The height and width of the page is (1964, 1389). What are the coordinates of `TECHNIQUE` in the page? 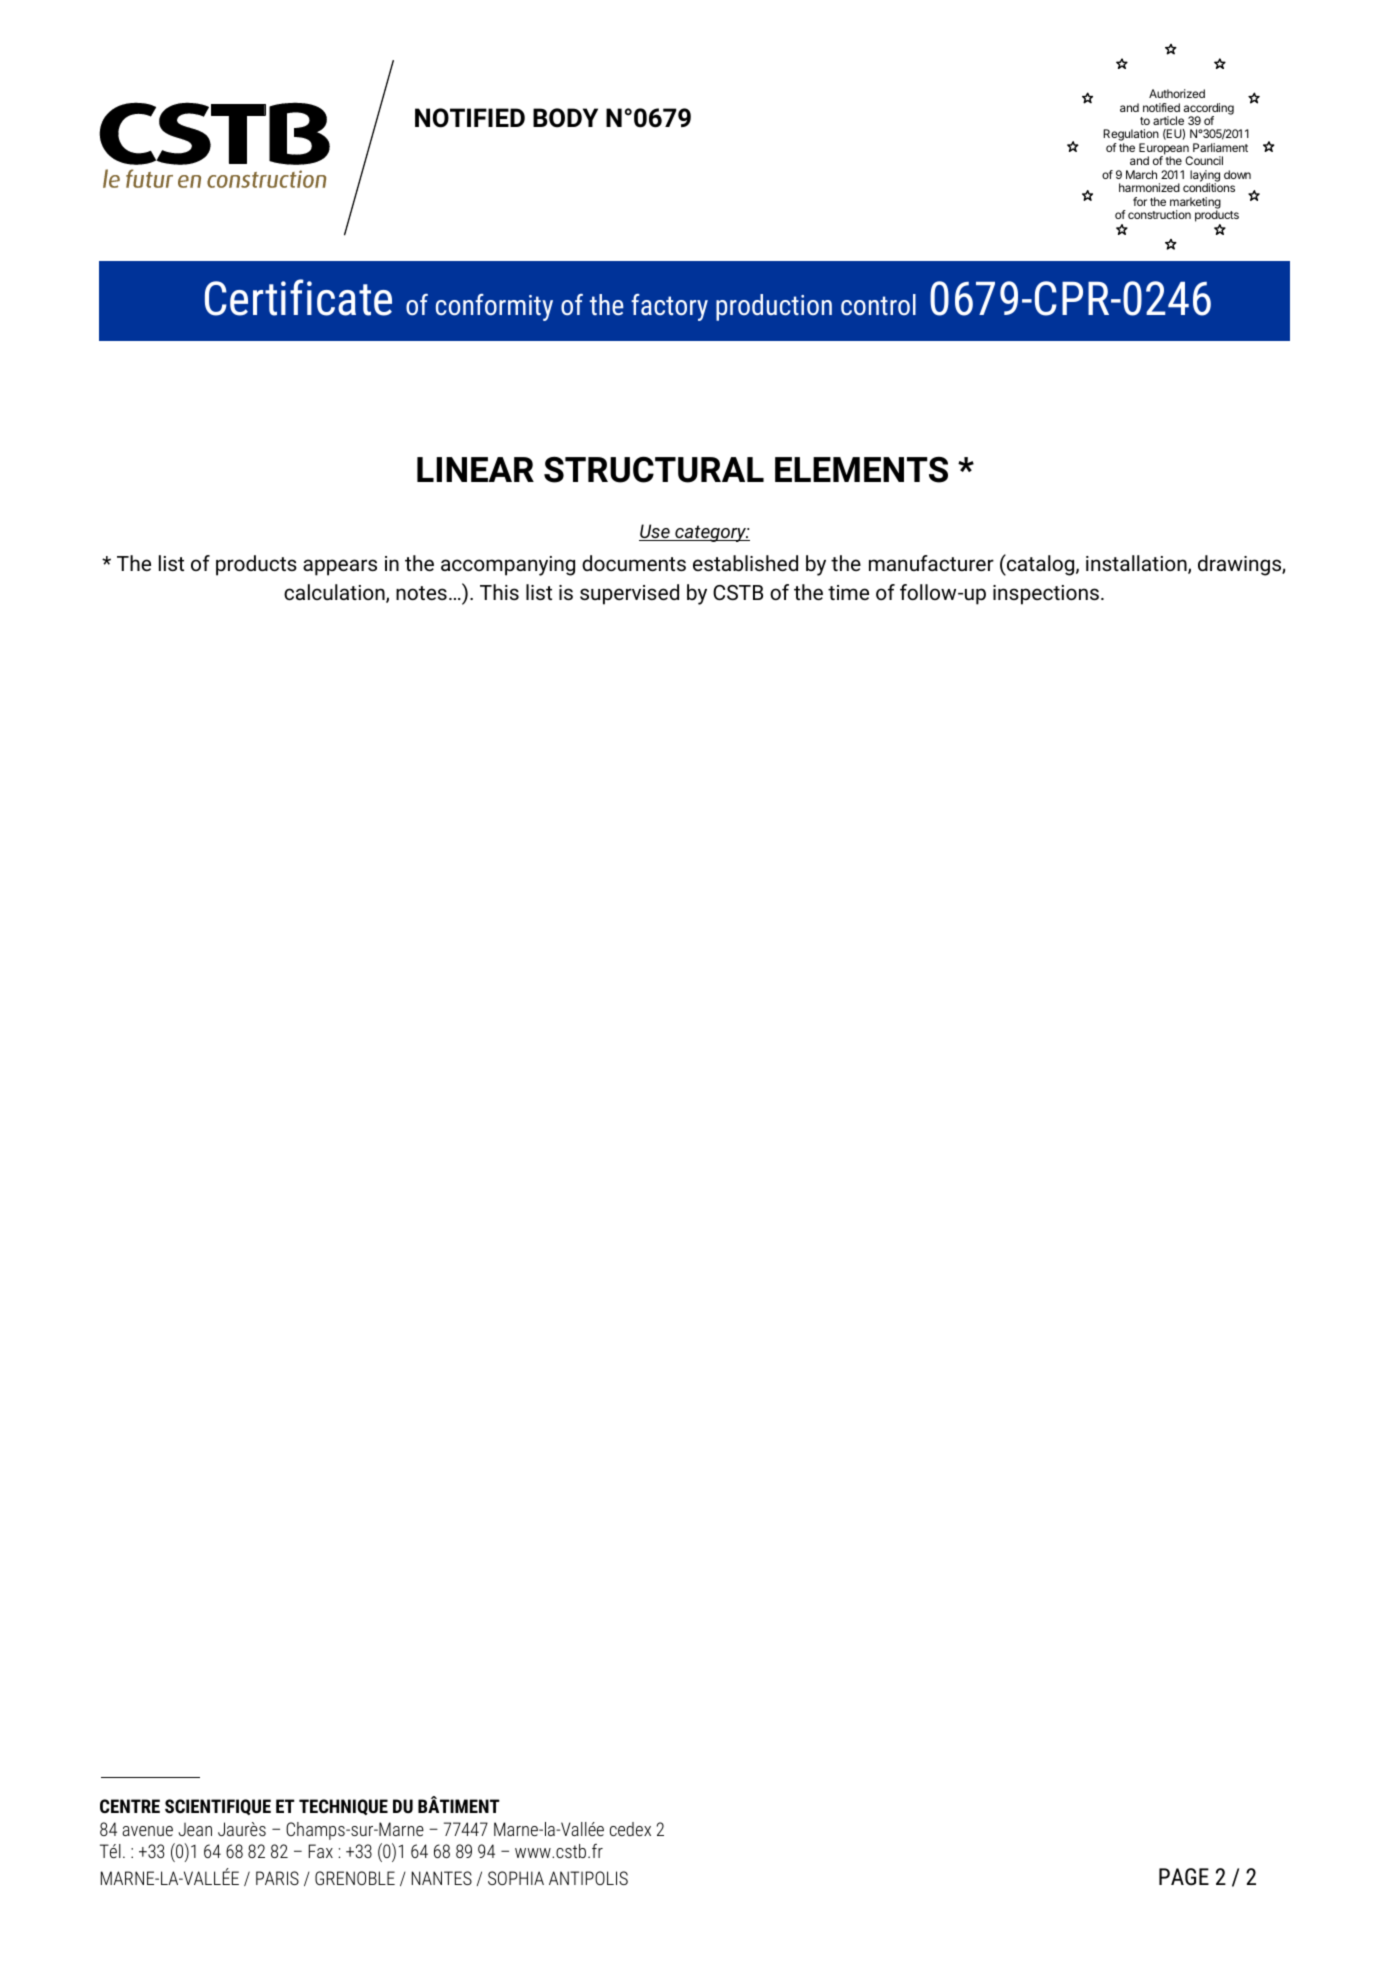 It's located at (343, 1807).
